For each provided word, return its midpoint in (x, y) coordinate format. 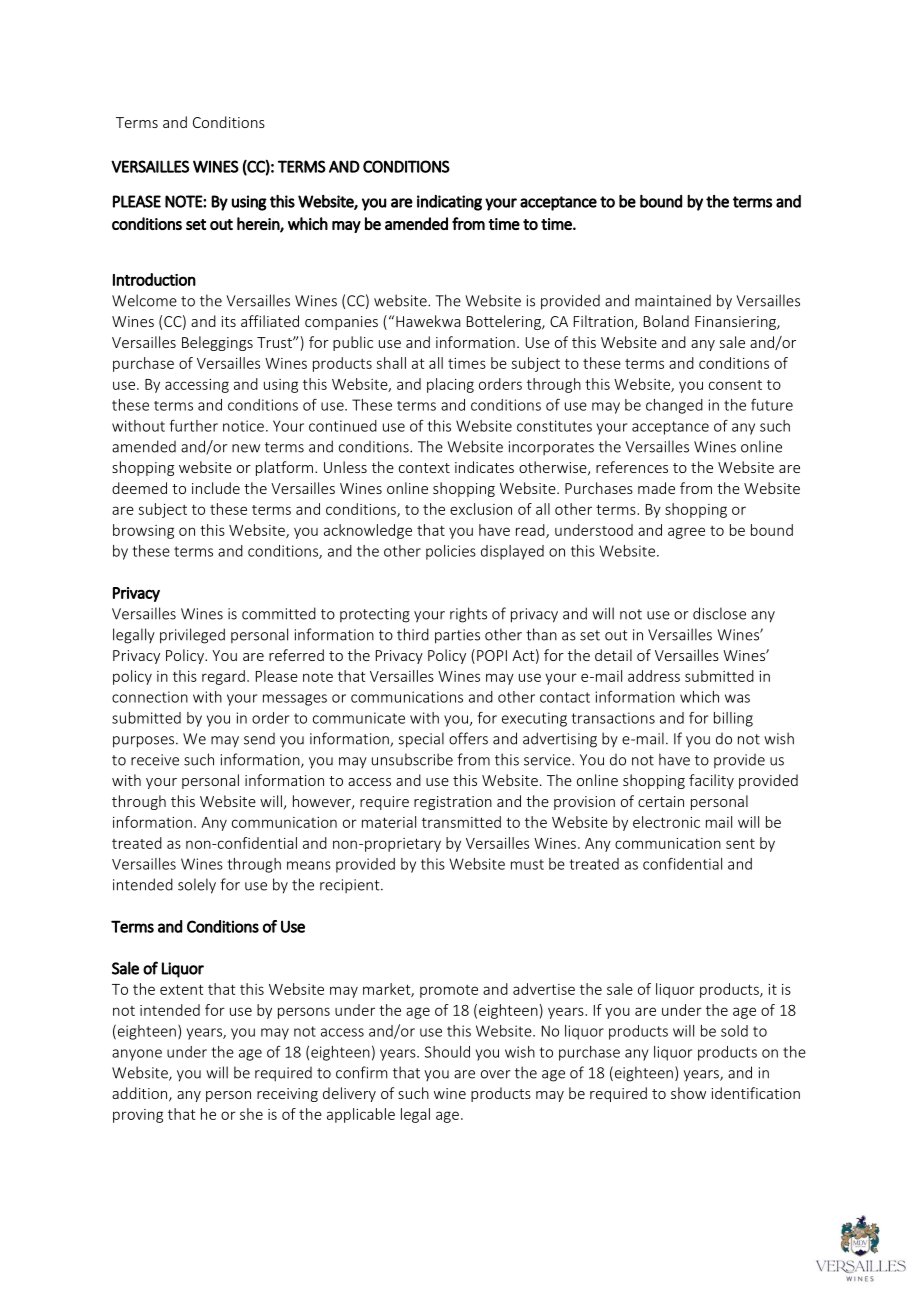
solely (197, 886)
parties (457, 636)
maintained (673, 301)
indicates (484, 467)
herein (259, 224)
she (251, 1114)
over (496, 1074)
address (654, 676)
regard (223, 677)
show (688, 1093)
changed (674, 406)
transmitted (461, 822)
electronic (666, 822)
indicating (449, 203)
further (194, 425)
